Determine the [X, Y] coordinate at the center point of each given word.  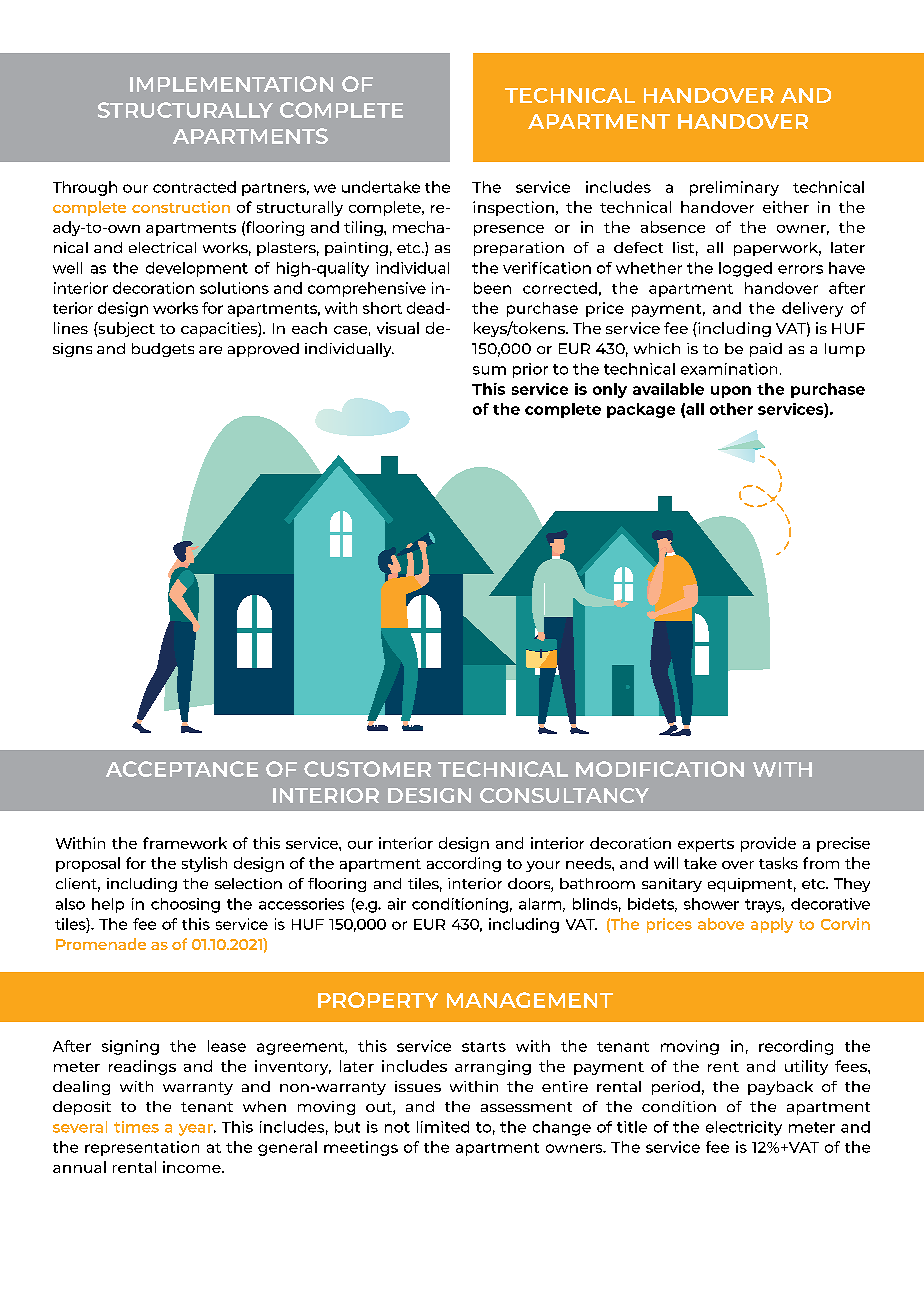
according [464, 864]
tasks [778, 863]
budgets [163, 350]
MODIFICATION [660, 769]
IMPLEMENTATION [231, 84]
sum [489, 370]
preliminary [734, 188]
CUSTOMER [367, 769]
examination [729, 369]
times [136, 1127]
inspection [513, 208]
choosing [185, 905]
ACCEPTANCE [182, 769]
